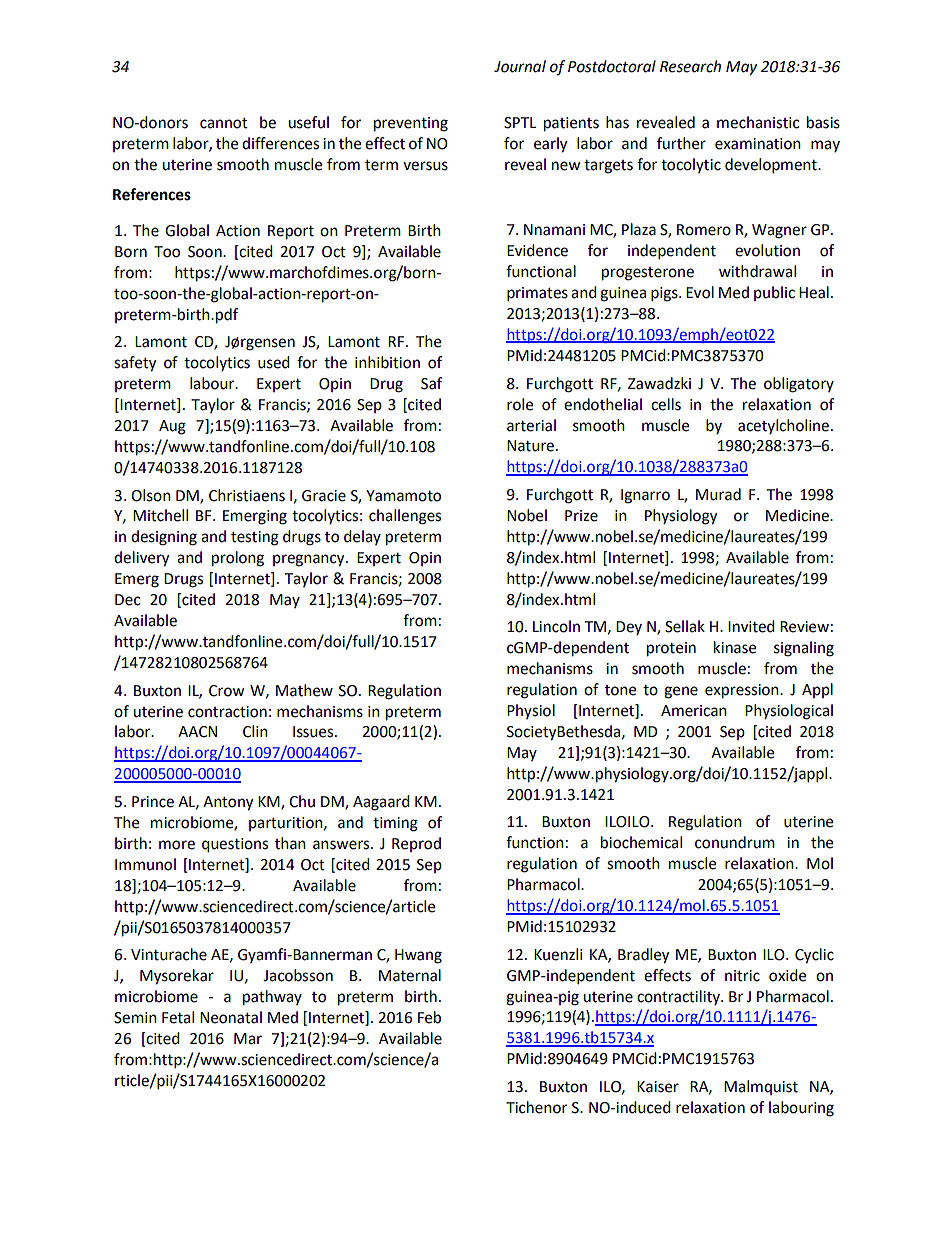  Describe the element at coordinates (735, 842) in the screenshot. I see `conundrum` at that location.
